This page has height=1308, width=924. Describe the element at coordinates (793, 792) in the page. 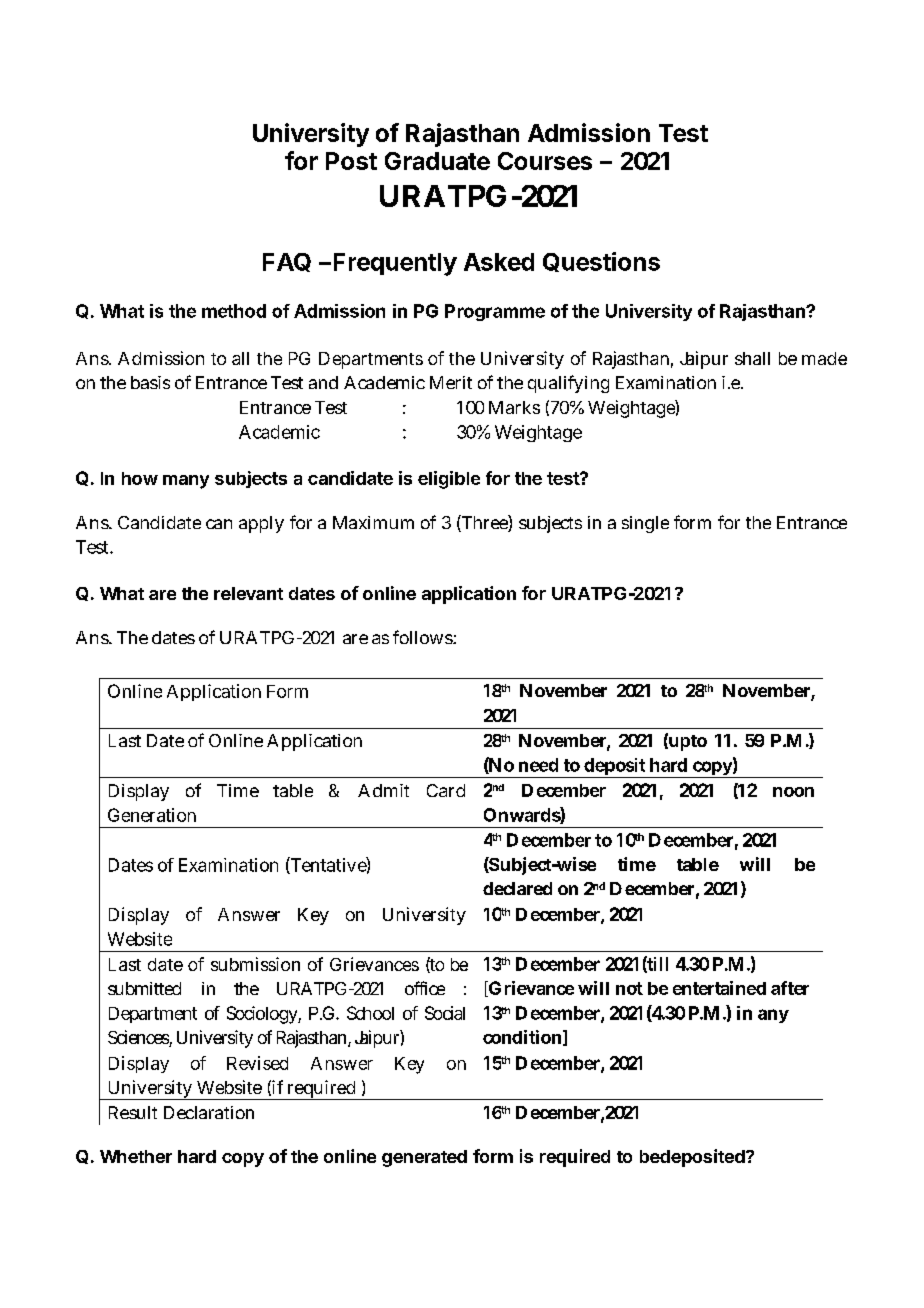

I see `noon` at that location.
